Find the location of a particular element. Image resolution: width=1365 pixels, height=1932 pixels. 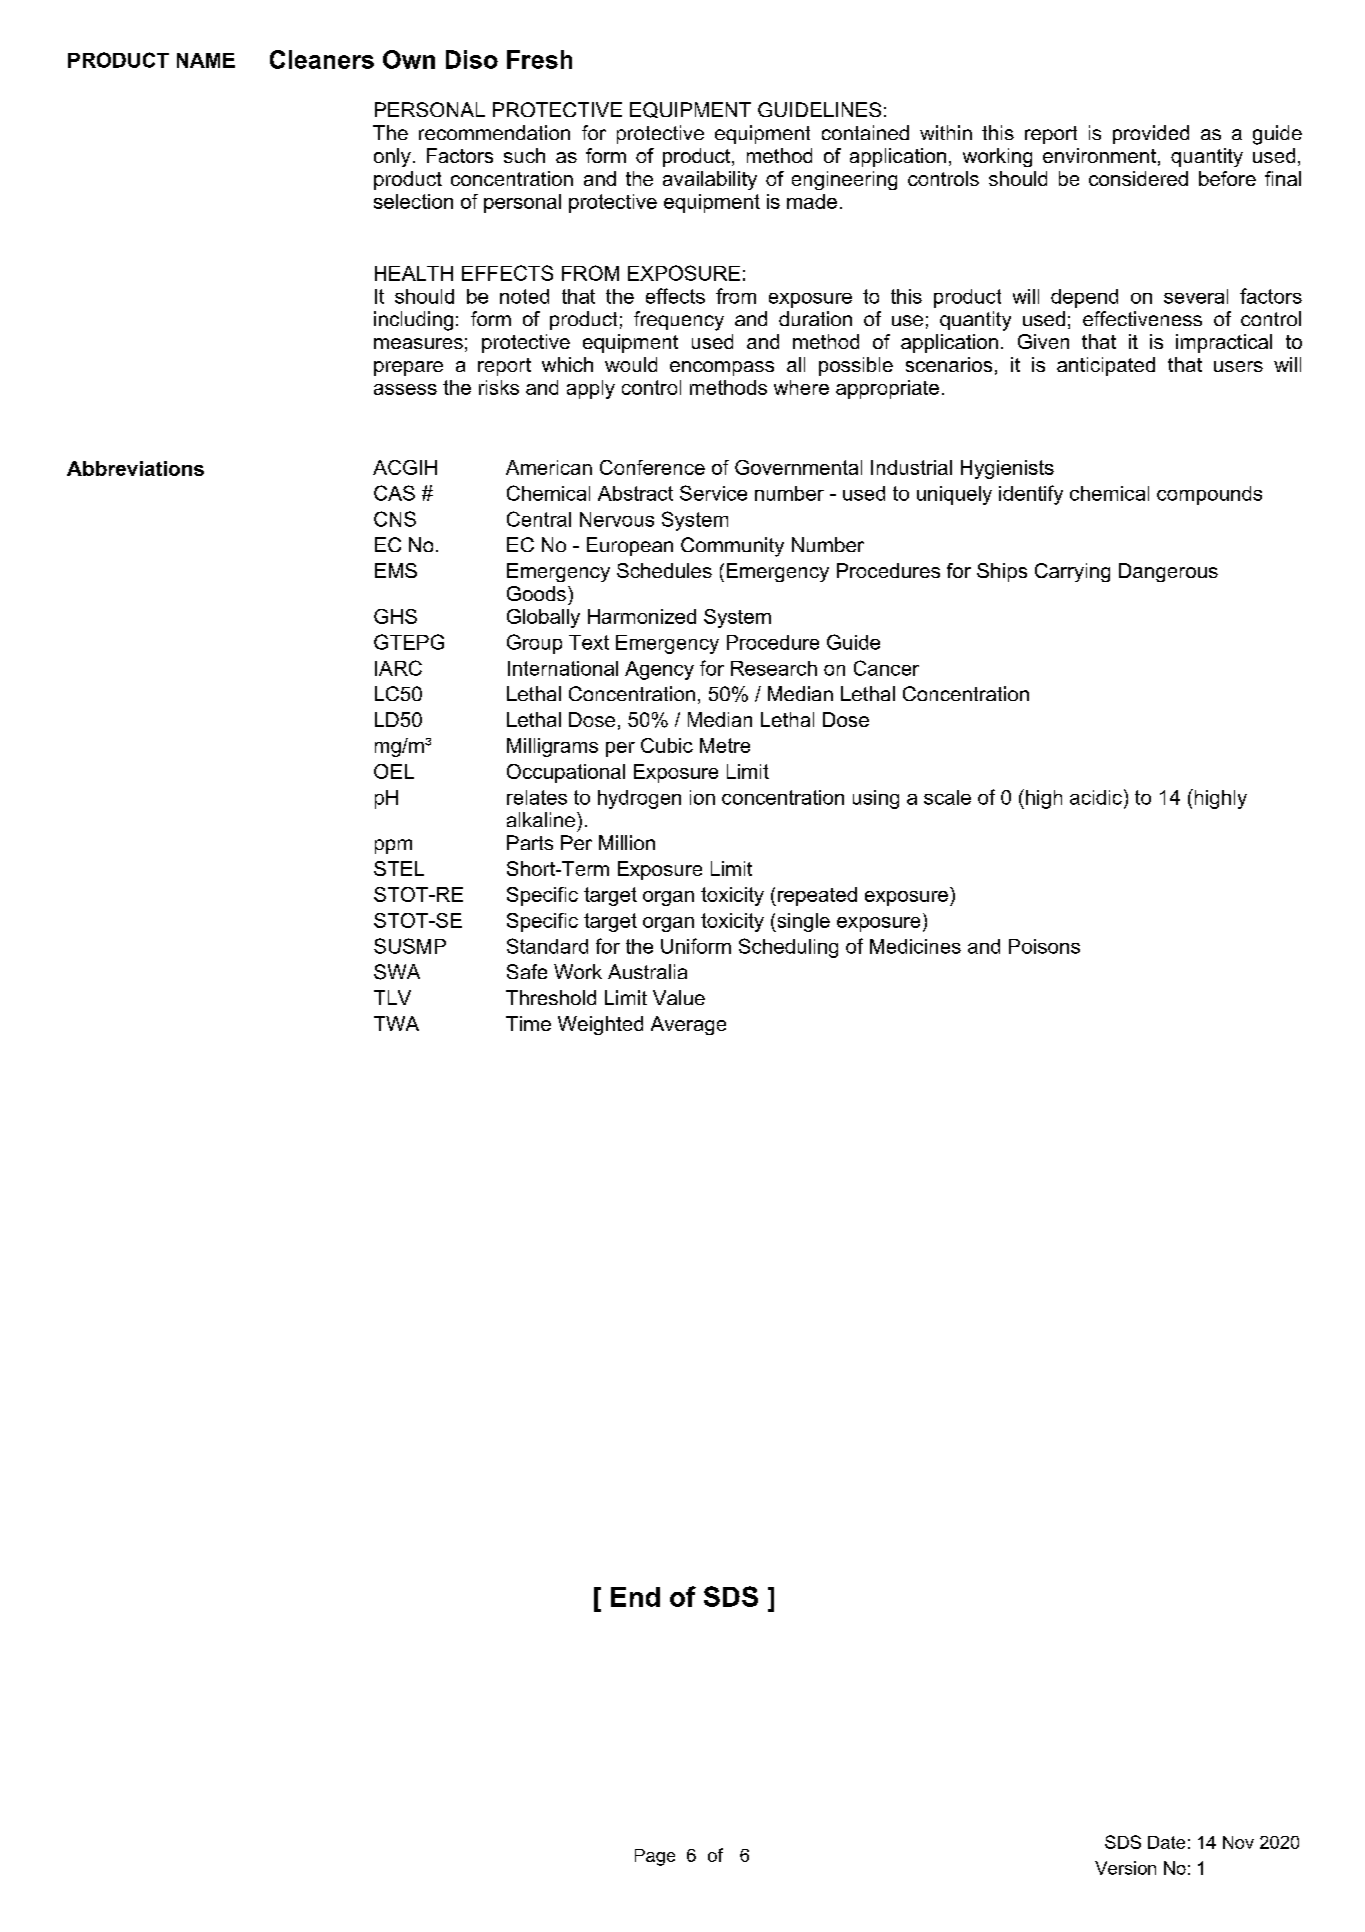

availability is located at coordinates (710, 180).
